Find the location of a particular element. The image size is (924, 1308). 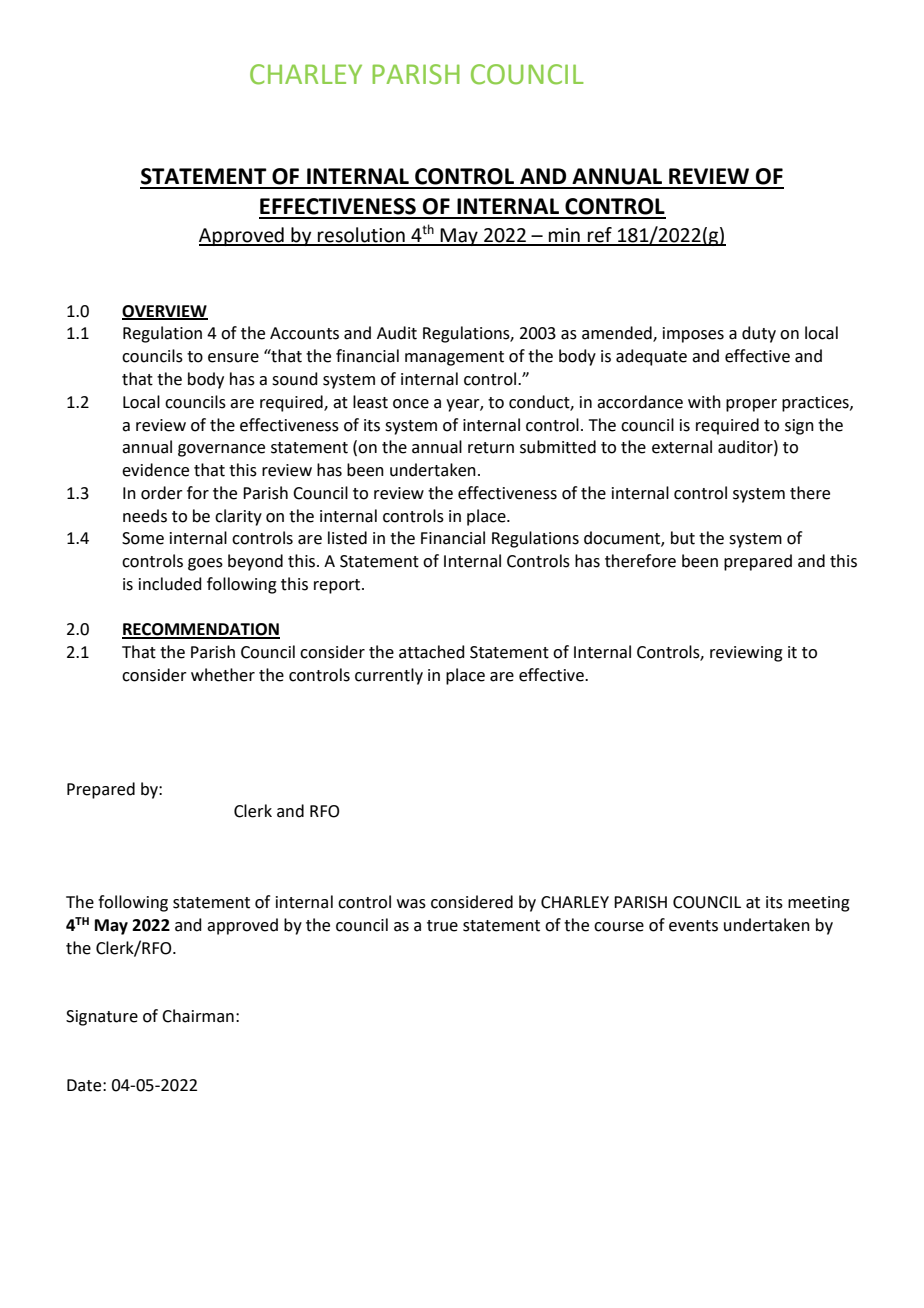

ensure is located at coordinates (233, 358).
